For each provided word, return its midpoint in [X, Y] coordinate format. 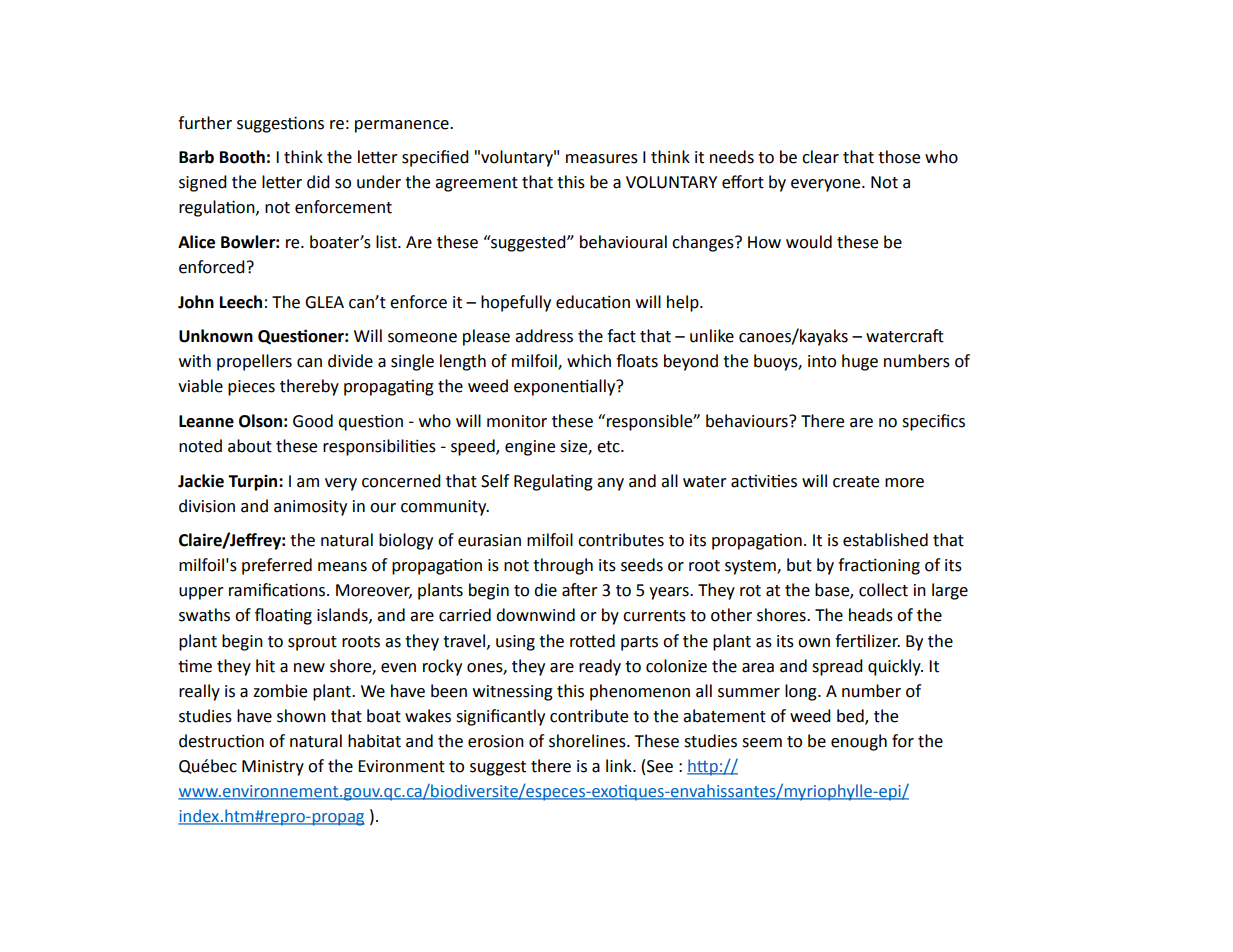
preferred [277, 566]
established [885, 540]
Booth [242, 157]
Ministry [273, 768]
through [563, 566]
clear [820, 157]
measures [602, 159]
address [544, 336]
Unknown [216, 336]
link [620, 765]
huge [860, 362]
